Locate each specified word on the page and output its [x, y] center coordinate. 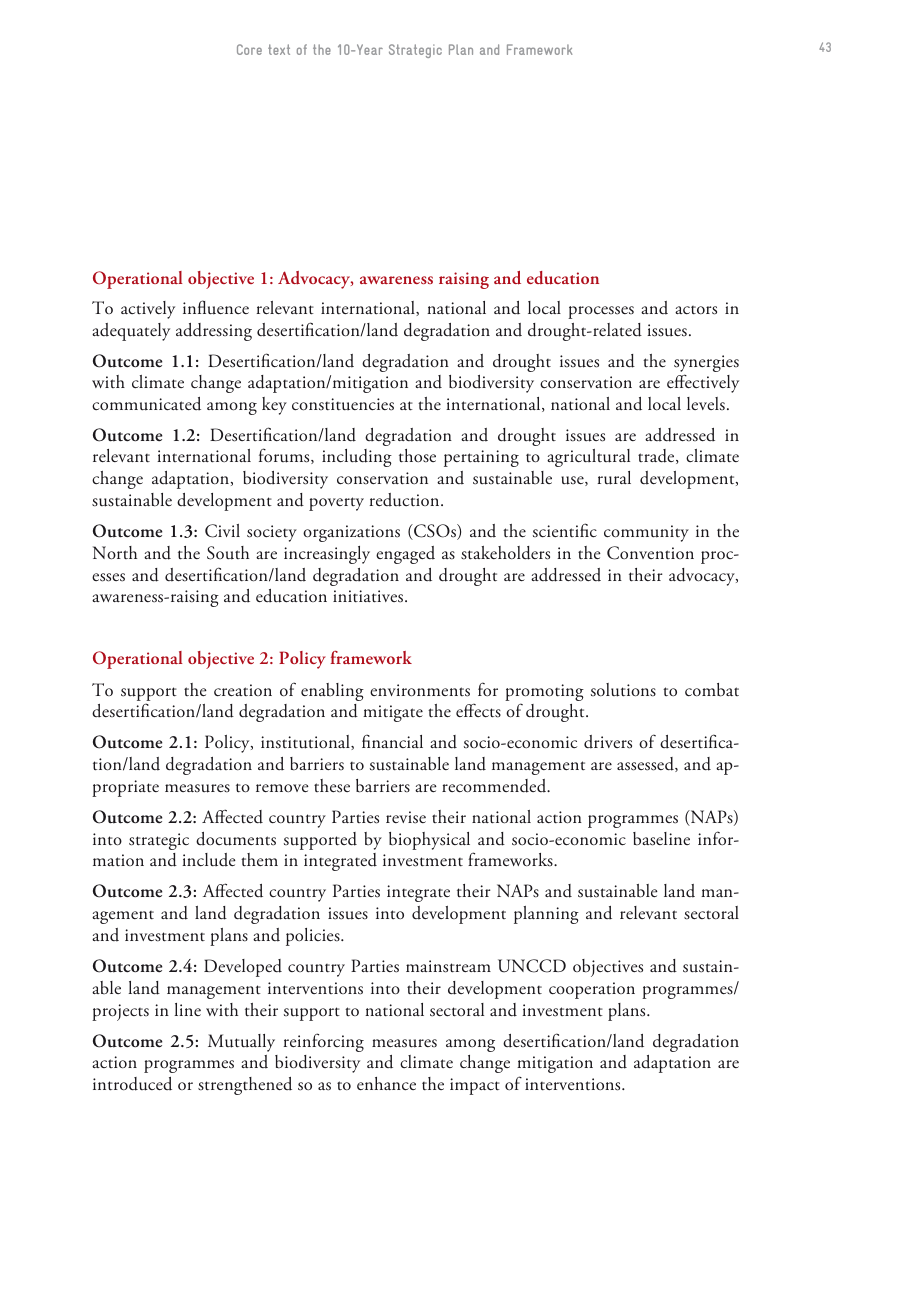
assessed [646, 764]
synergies [706, 365]
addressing [214, 332]
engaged [405, 555]
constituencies [343, 404]
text [279, 49]
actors [696, 310]
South [228, 553]
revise [406, 817]
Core [249, 49]
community [646, 533]
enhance [386, 1084]
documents [236, 839]
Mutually [241, 1043]
